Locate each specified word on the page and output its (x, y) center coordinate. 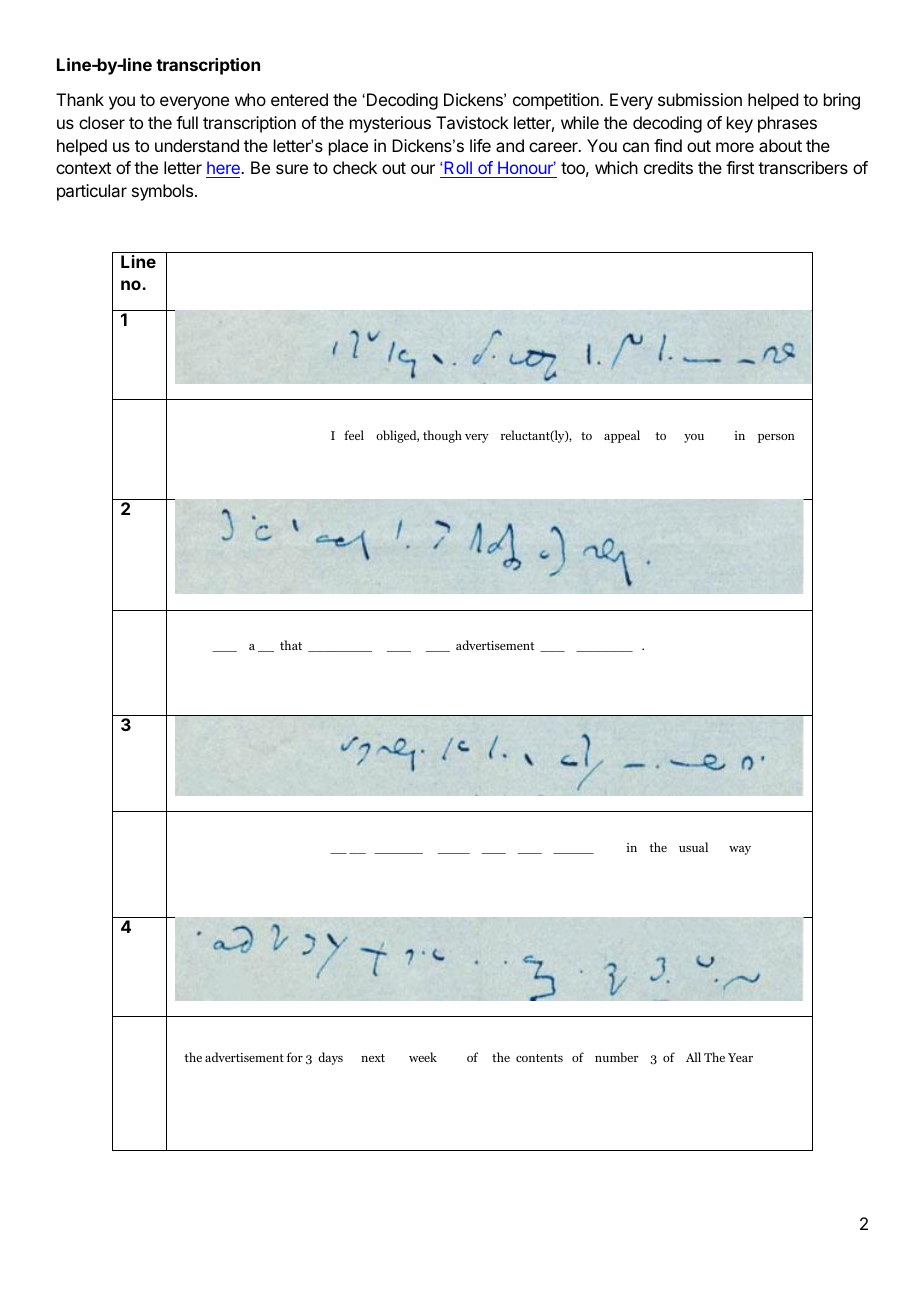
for (294, 1057)
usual (693, 847)
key (740, 124)
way (740, 850)
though (442, 436)
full (187, 122)
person (776, 438)
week (423, 1057)
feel (354, 435)
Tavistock (472, 122)
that (291, 645)
